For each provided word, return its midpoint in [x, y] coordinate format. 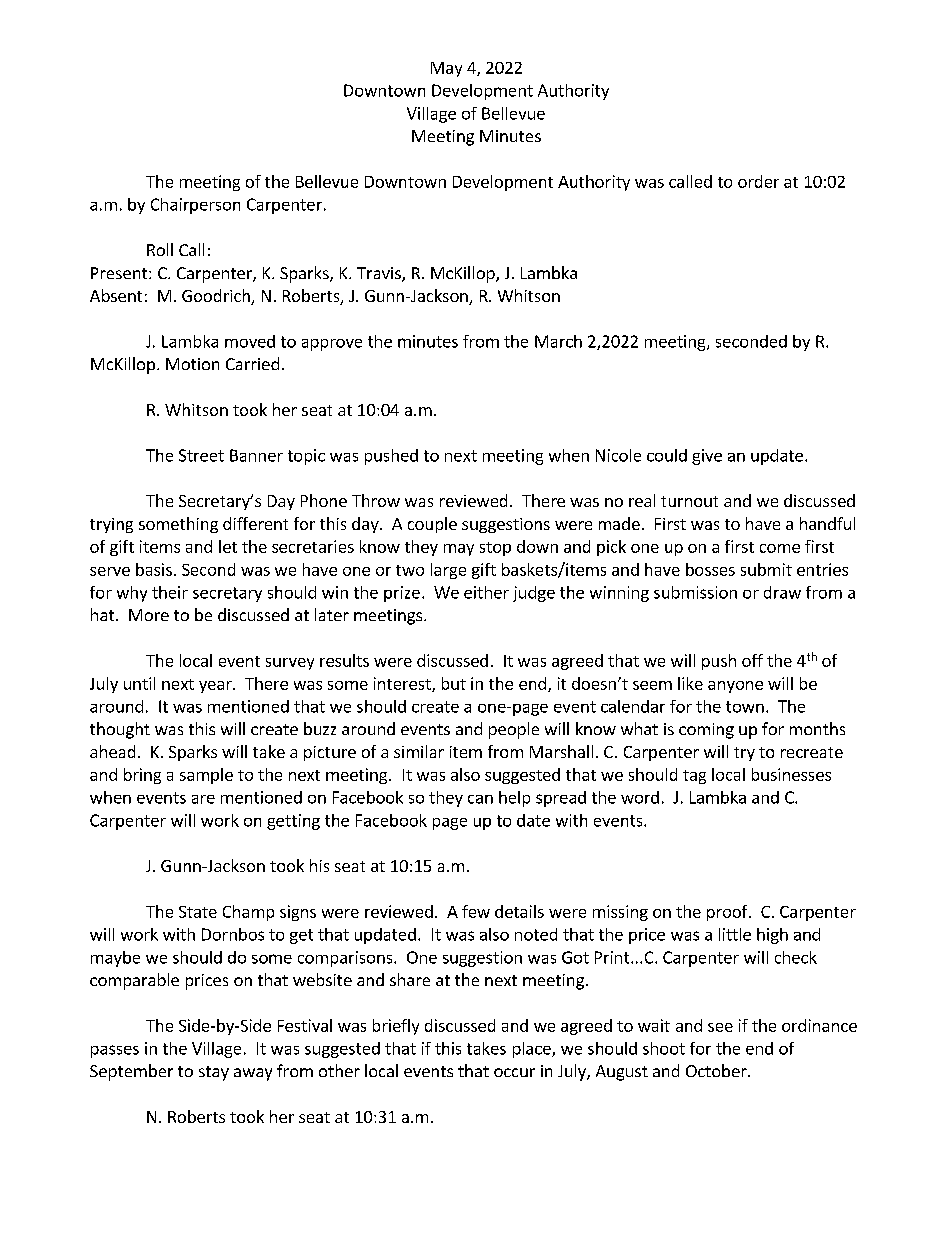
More [149, 615]
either [486, 592]
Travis [380, 274]
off [752, 660]
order [758, 181]
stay [214, 1073]
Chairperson [195, 206]
